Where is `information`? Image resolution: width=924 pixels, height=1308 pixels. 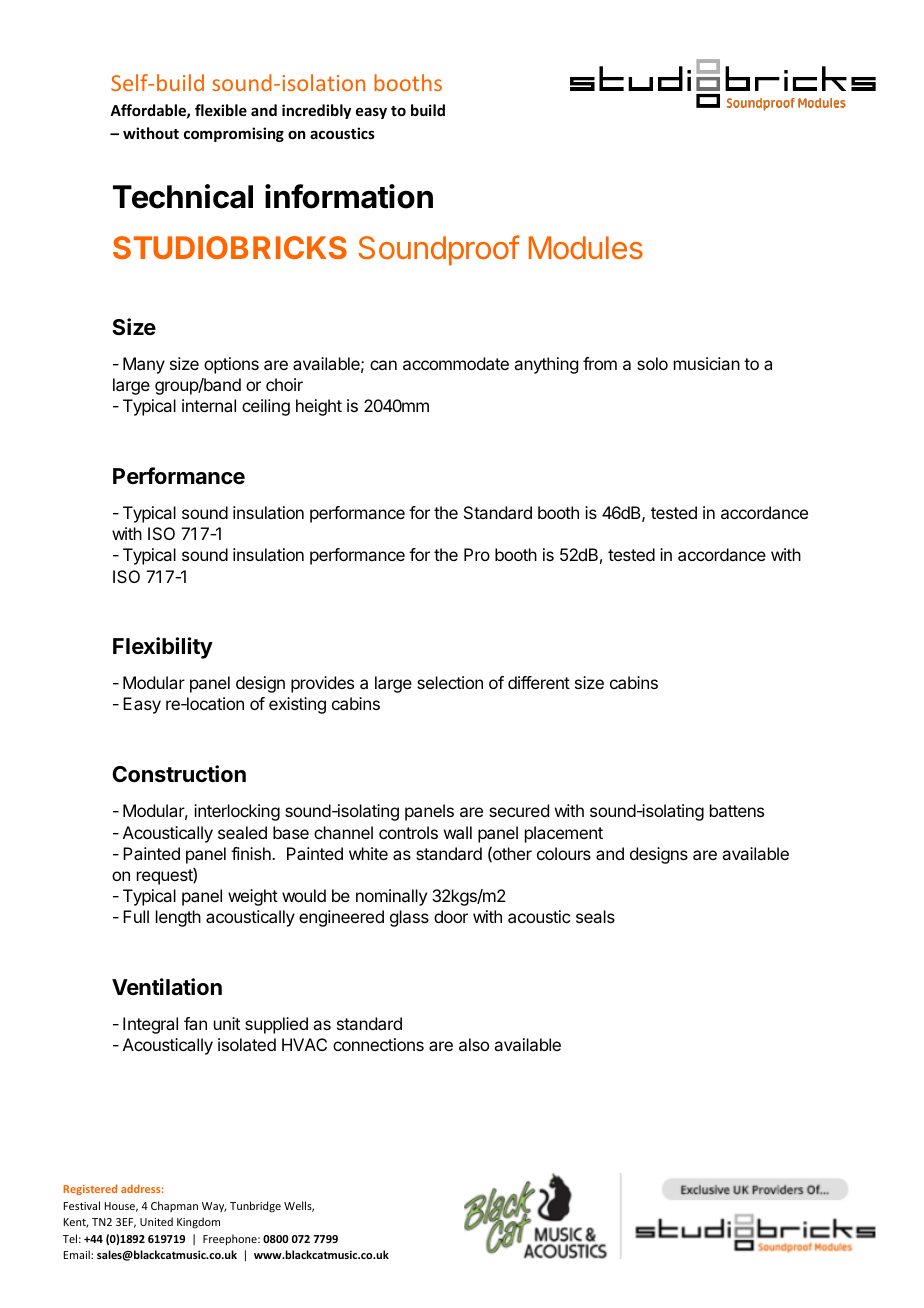 information is located at coordinates (349, 196).
